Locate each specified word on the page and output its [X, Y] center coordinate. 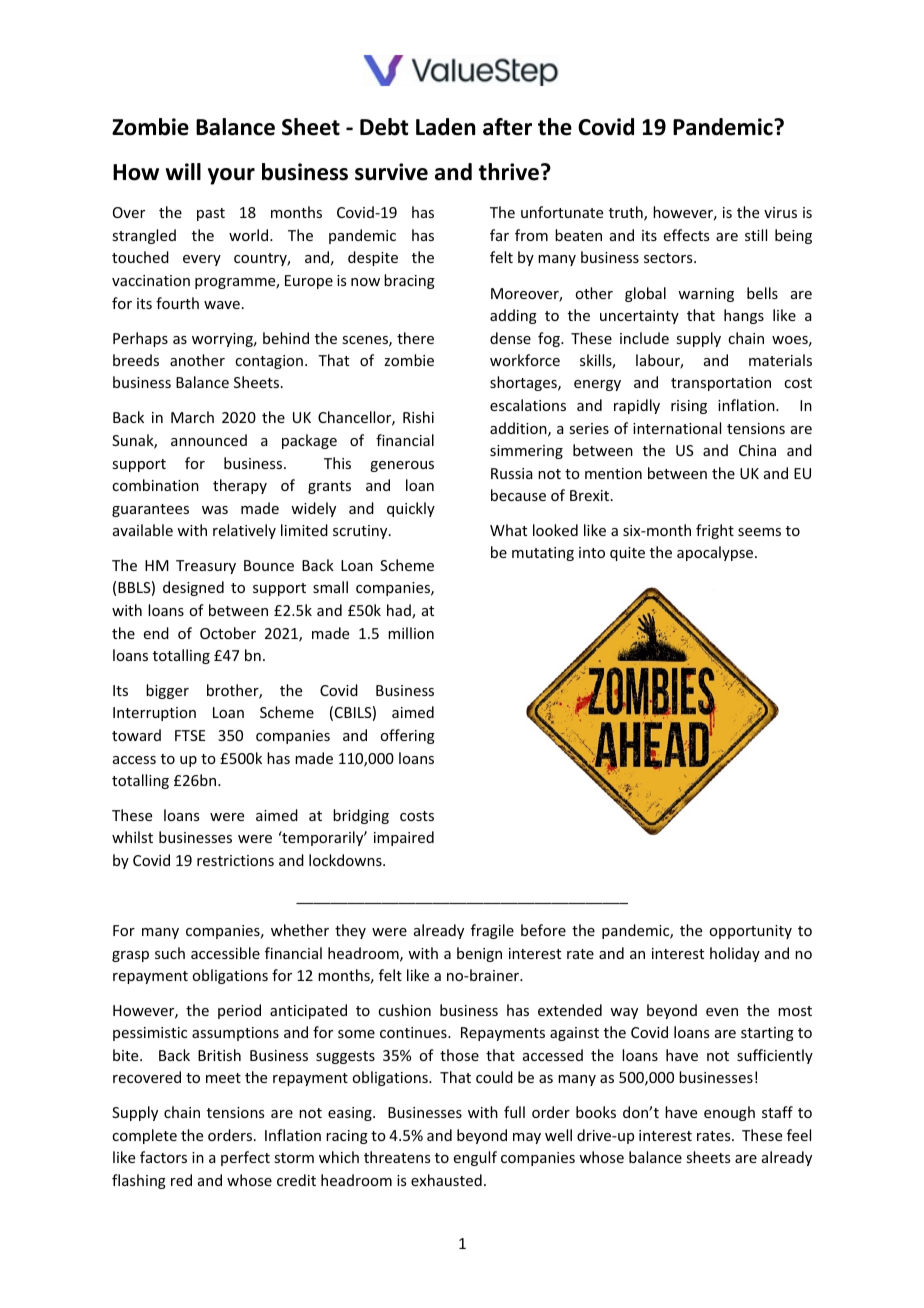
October [228, 633]
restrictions [235, 860]
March [192, 417]
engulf [475, 1158]
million [411, 633]
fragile [492, 931]
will [183, 171]
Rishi [418, 417]
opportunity [750, 932]
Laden [445, 127]
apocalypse [716, 553]
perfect [245, 1158]
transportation [721, 384]
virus [780, 212]
